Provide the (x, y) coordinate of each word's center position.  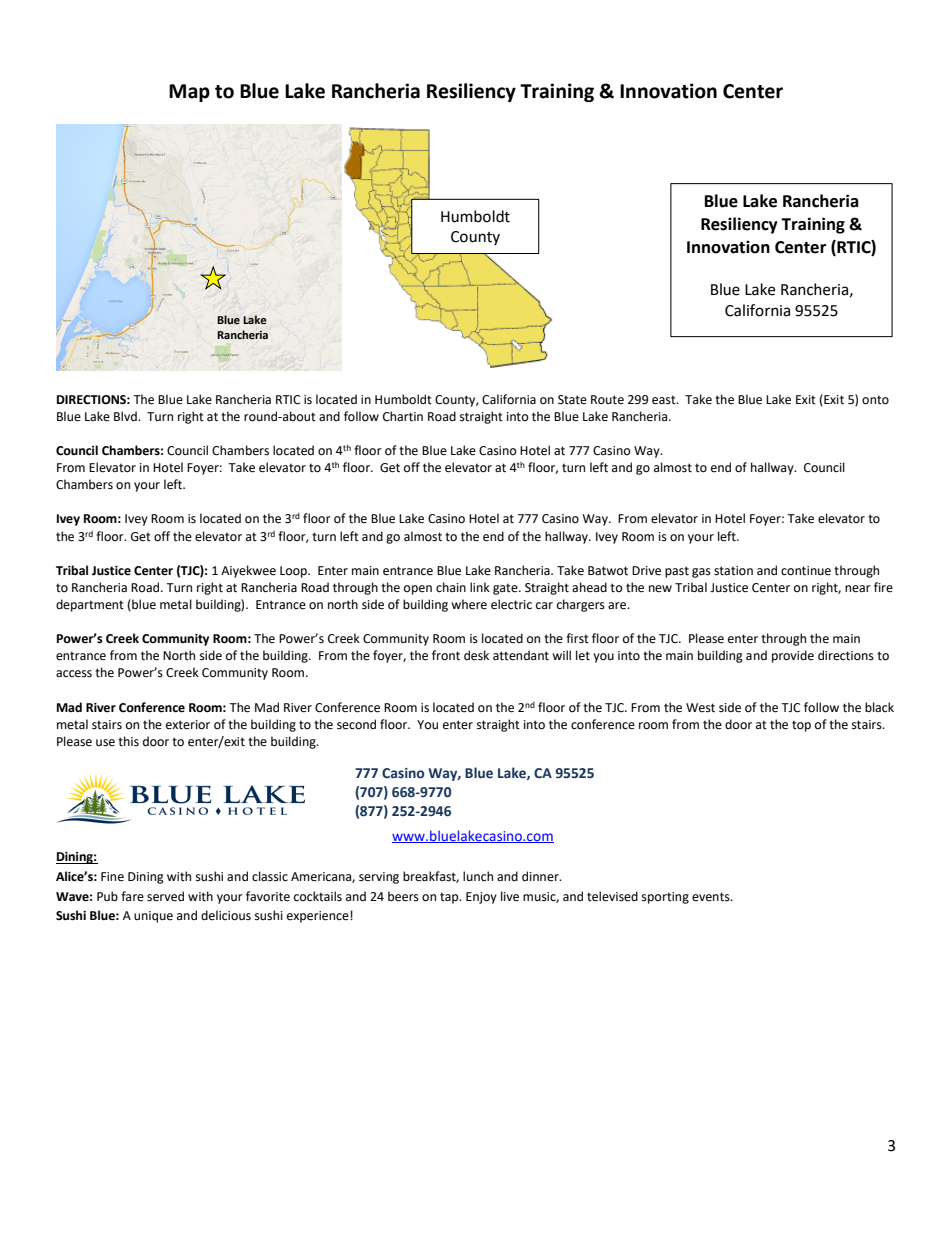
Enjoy (481, 898)
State (572, 400)
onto (875, 400)
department (90, 605)
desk (476, 655)
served (165, 896)
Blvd (126, 416)
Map (189, 93)
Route (607, 400)
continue (806, 571)
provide (793, 656)
